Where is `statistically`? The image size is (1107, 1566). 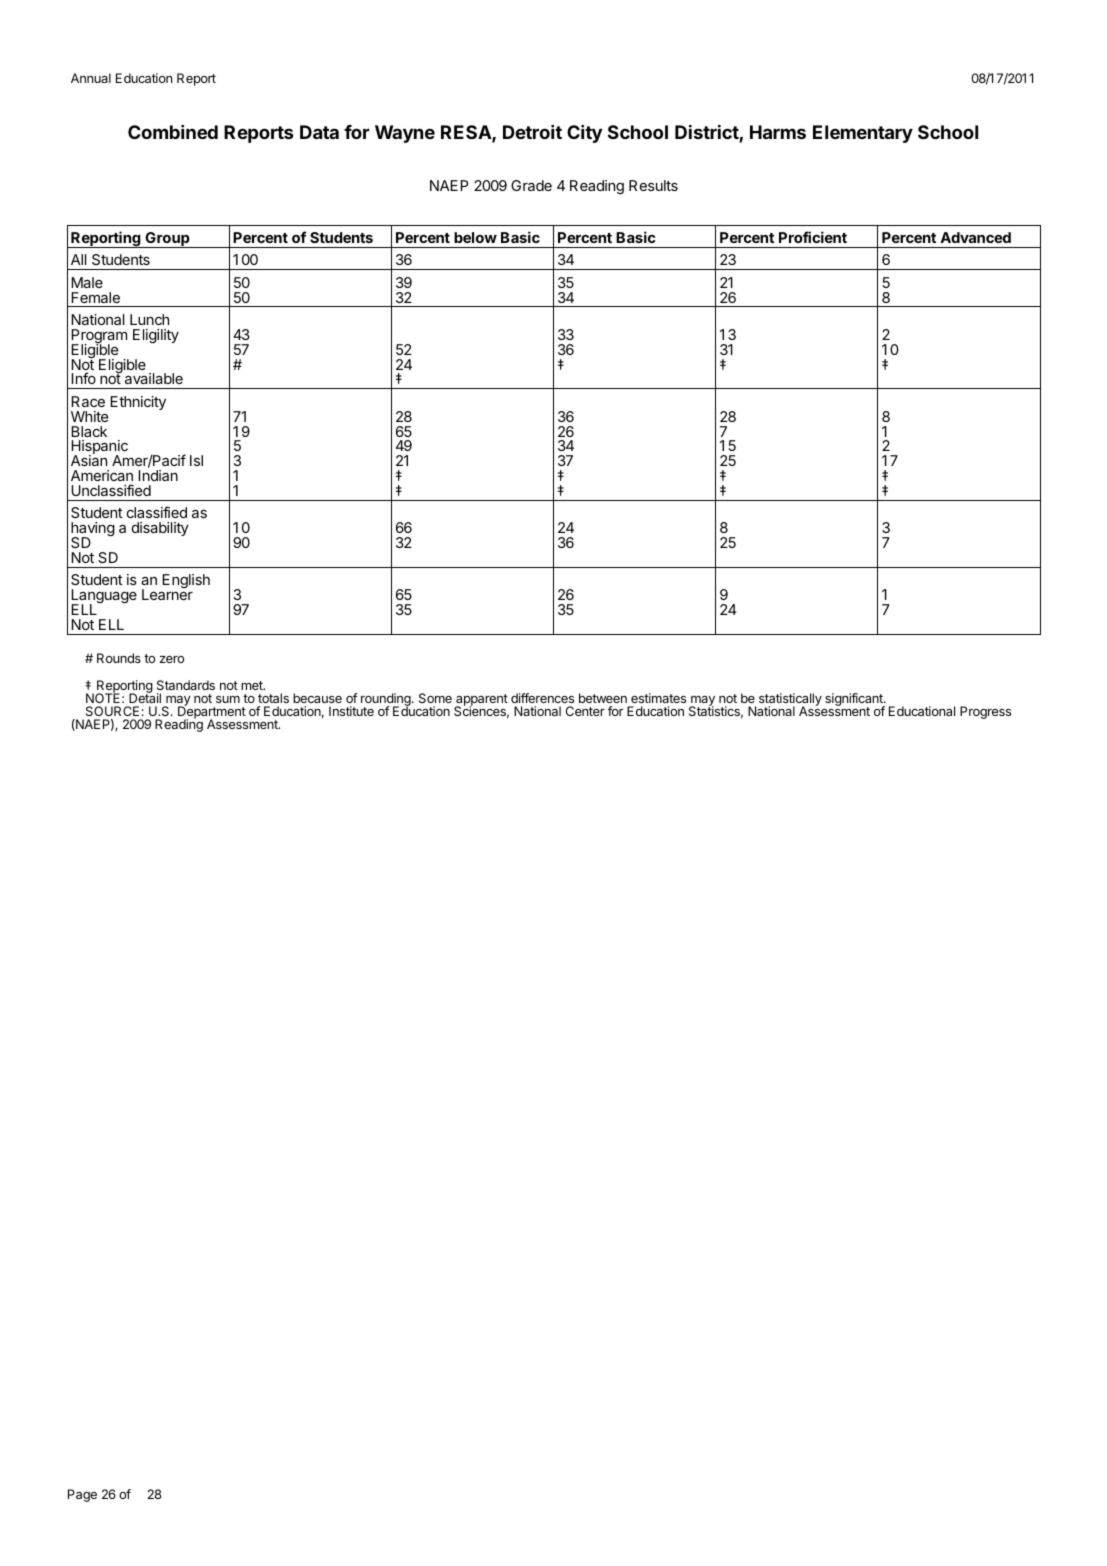 statistically is located at coordinates (790, 700).
